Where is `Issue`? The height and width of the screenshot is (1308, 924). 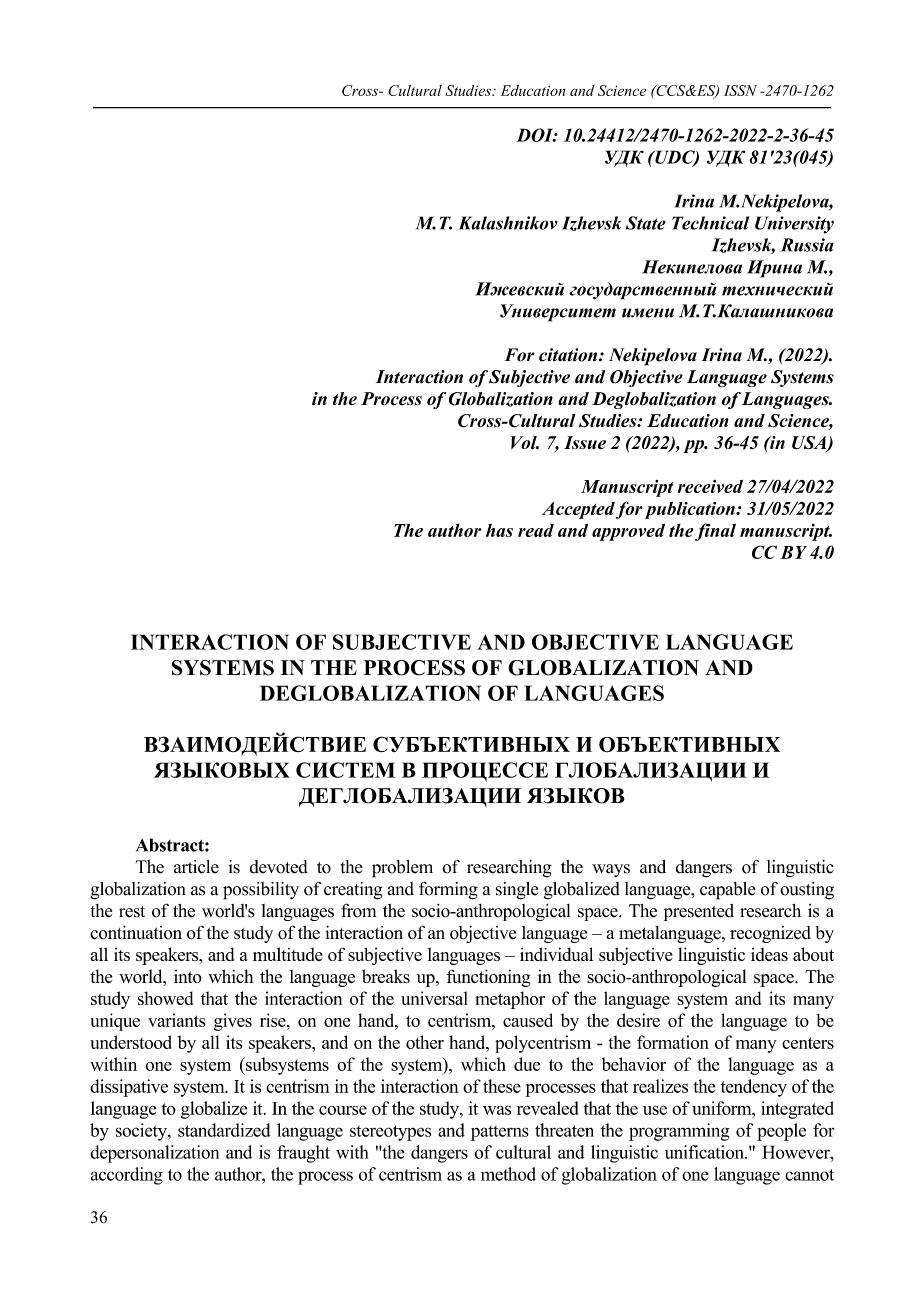
Issue is located at coordinates (585, 442).
